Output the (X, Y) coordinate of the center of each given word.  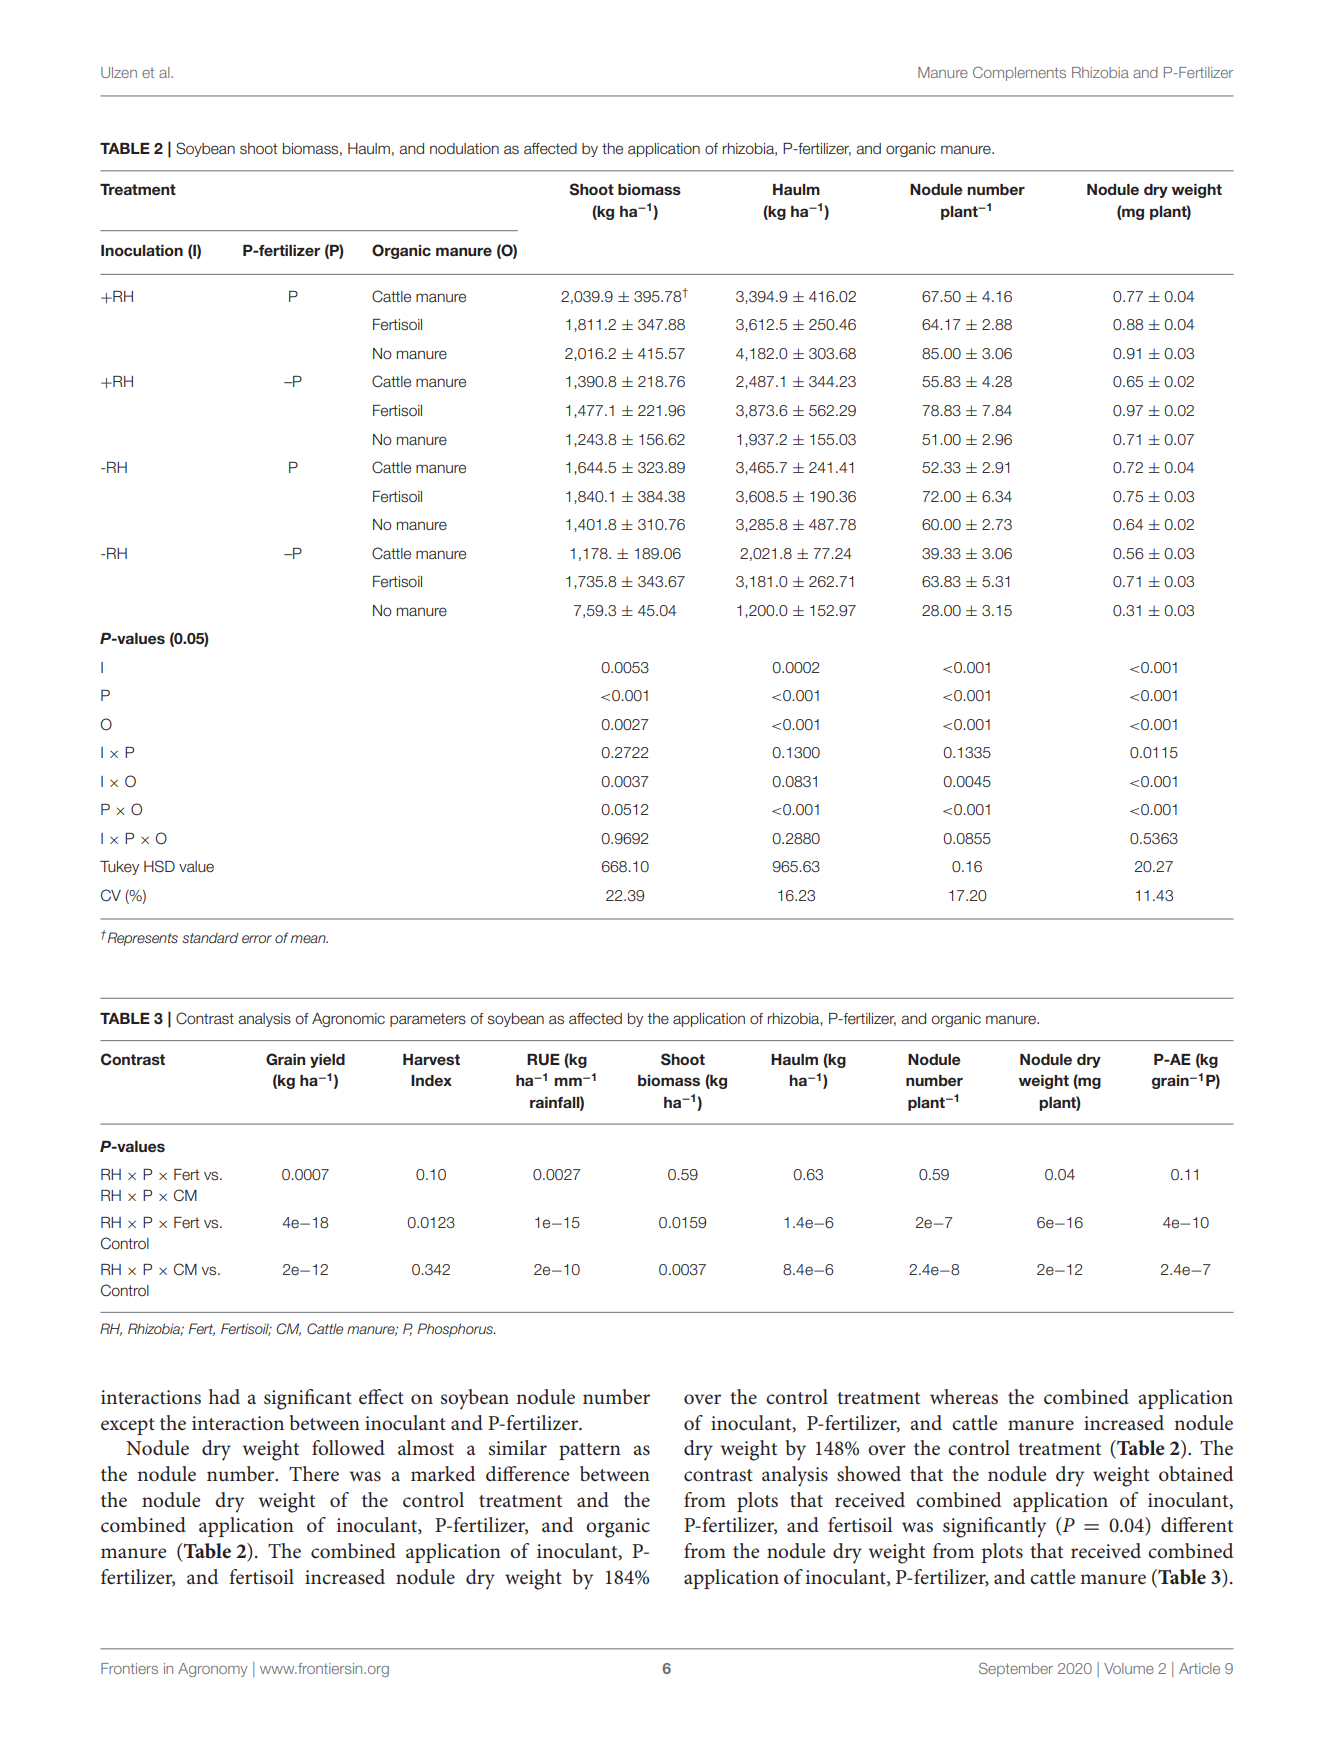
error (257, 939)
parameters (428, 1020)
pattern (590, 1451)
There (314, 1474)
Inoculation (142, 250)
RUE (543, 1060)
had (224, 1396)
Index (431, 1080)
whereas (964, 1397)
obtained (1196, 1474)
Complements (1019, 73)
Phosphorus (456, 1330)
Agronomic (348, 1020)
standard (210, 937)
